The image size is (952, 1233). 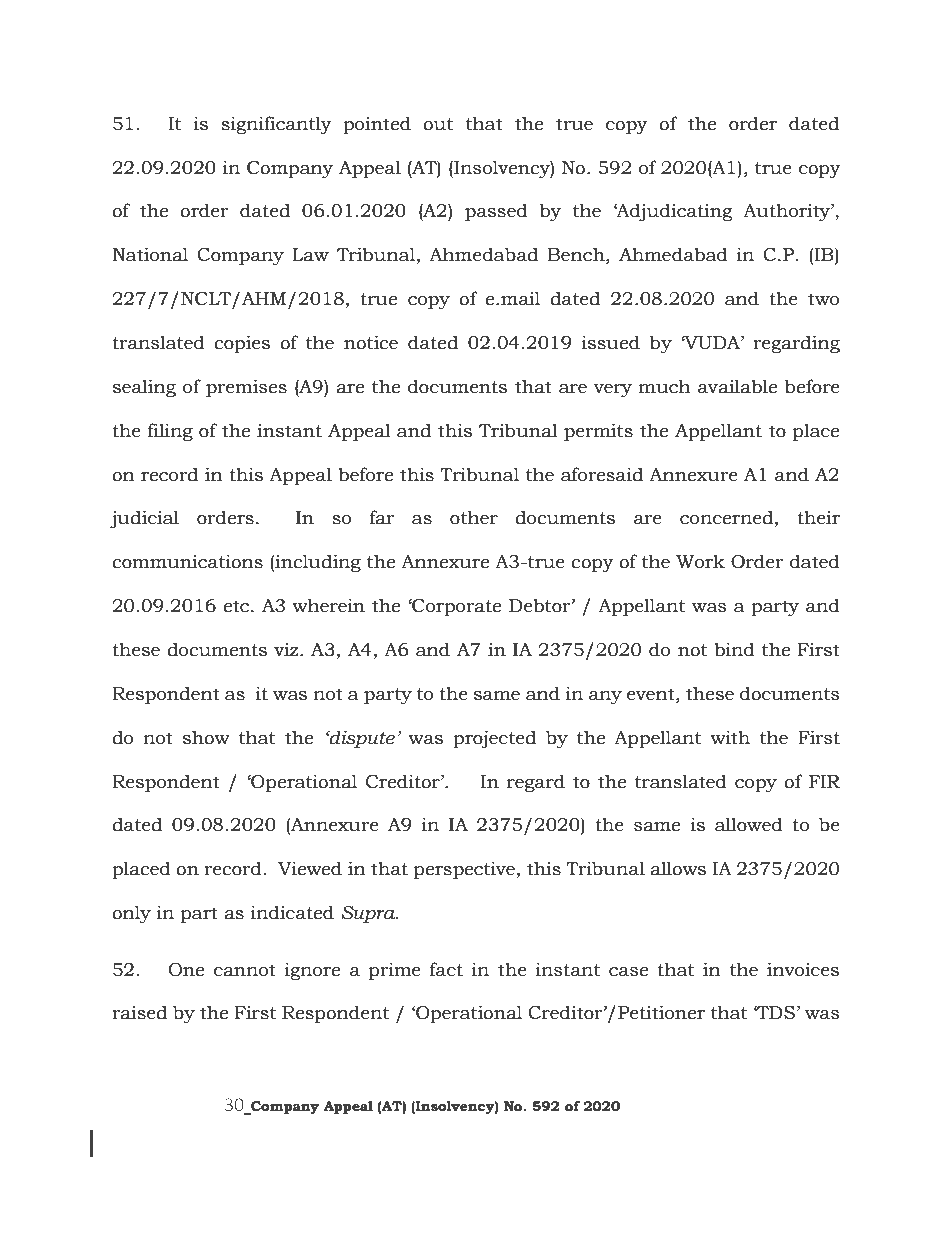 I want to click on significantly, so click(x=276, y=125).
